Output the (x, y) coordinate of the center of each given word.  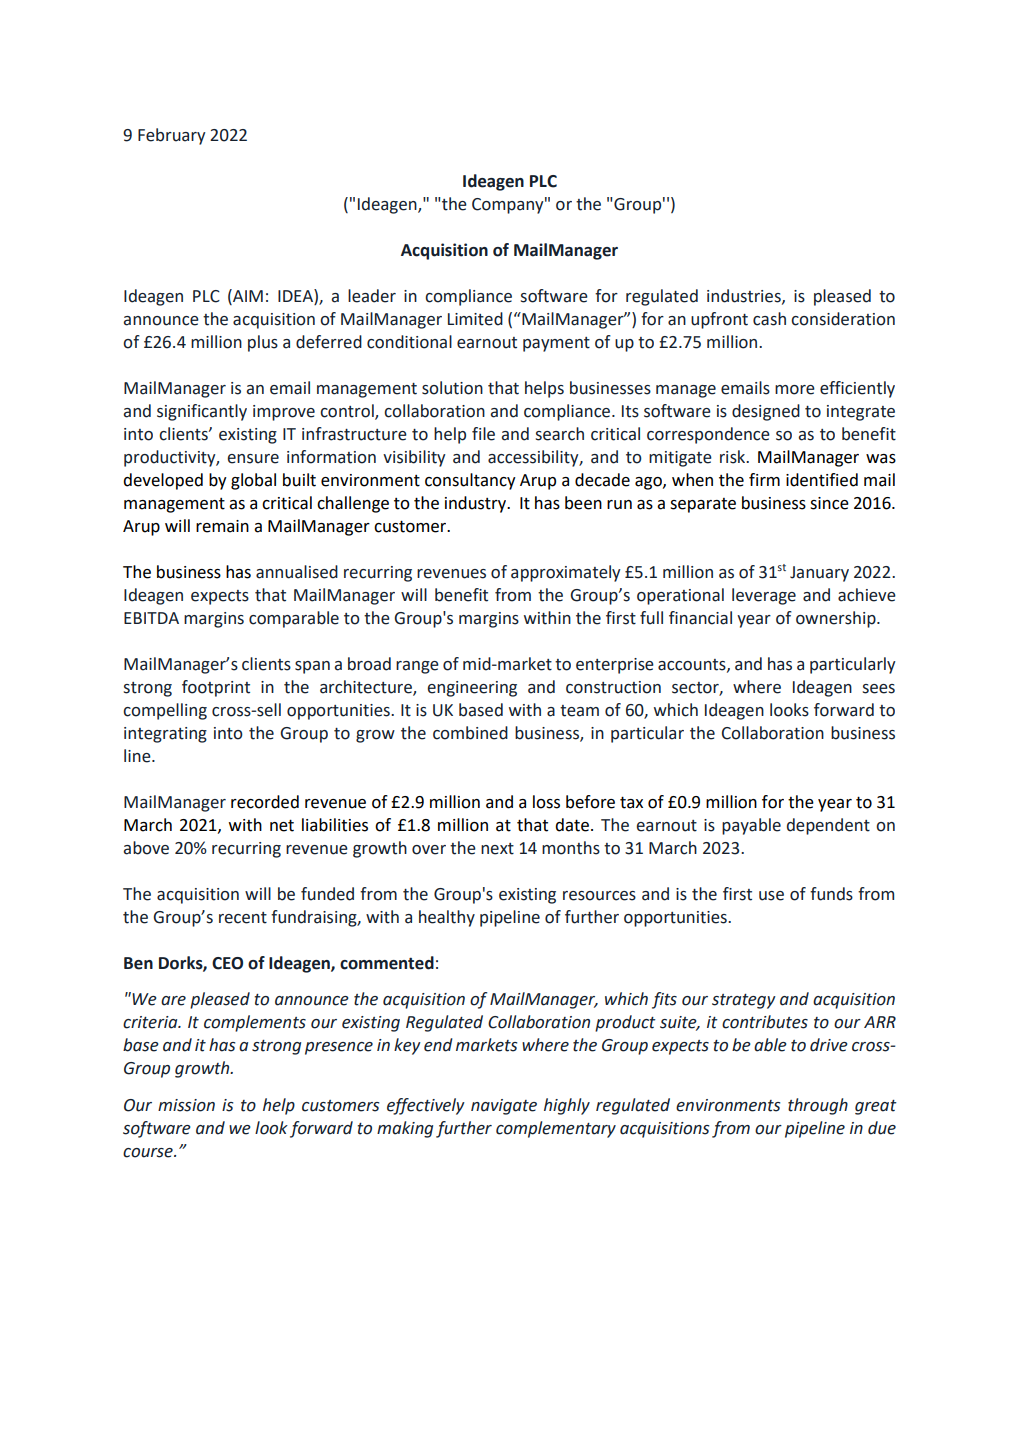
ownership (837, 619)
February (172, 136)
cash (769, 319)
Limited (475, 319)
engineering (472, 689)
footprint (216, 688)
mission (186, 1105)
